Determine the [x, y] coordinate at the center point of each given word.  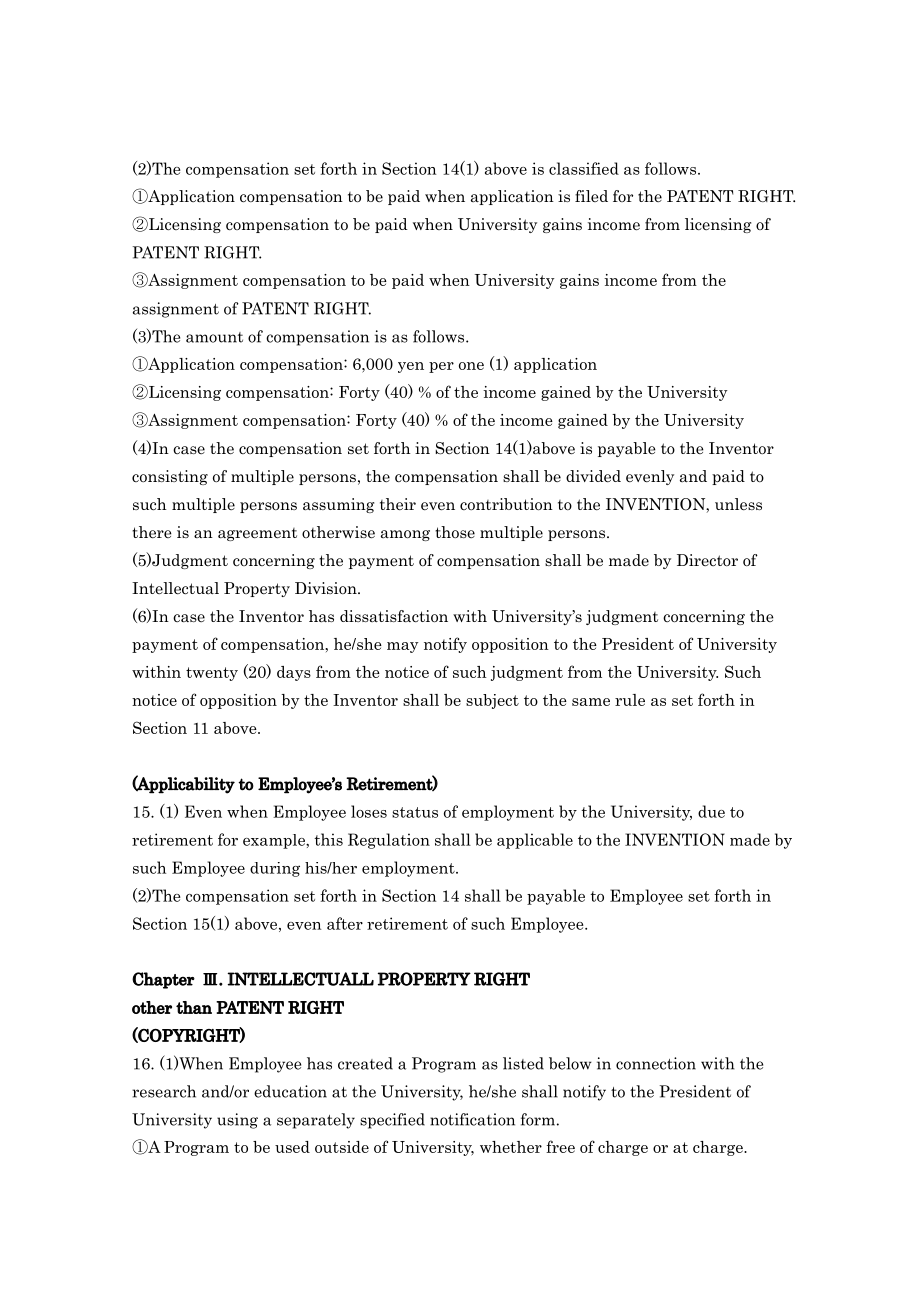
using [237, 1121]
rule [630, 700]
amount [214, 337]
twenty [212, 674]
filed [591, 196]
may [403, 647]
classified [584, 168]
